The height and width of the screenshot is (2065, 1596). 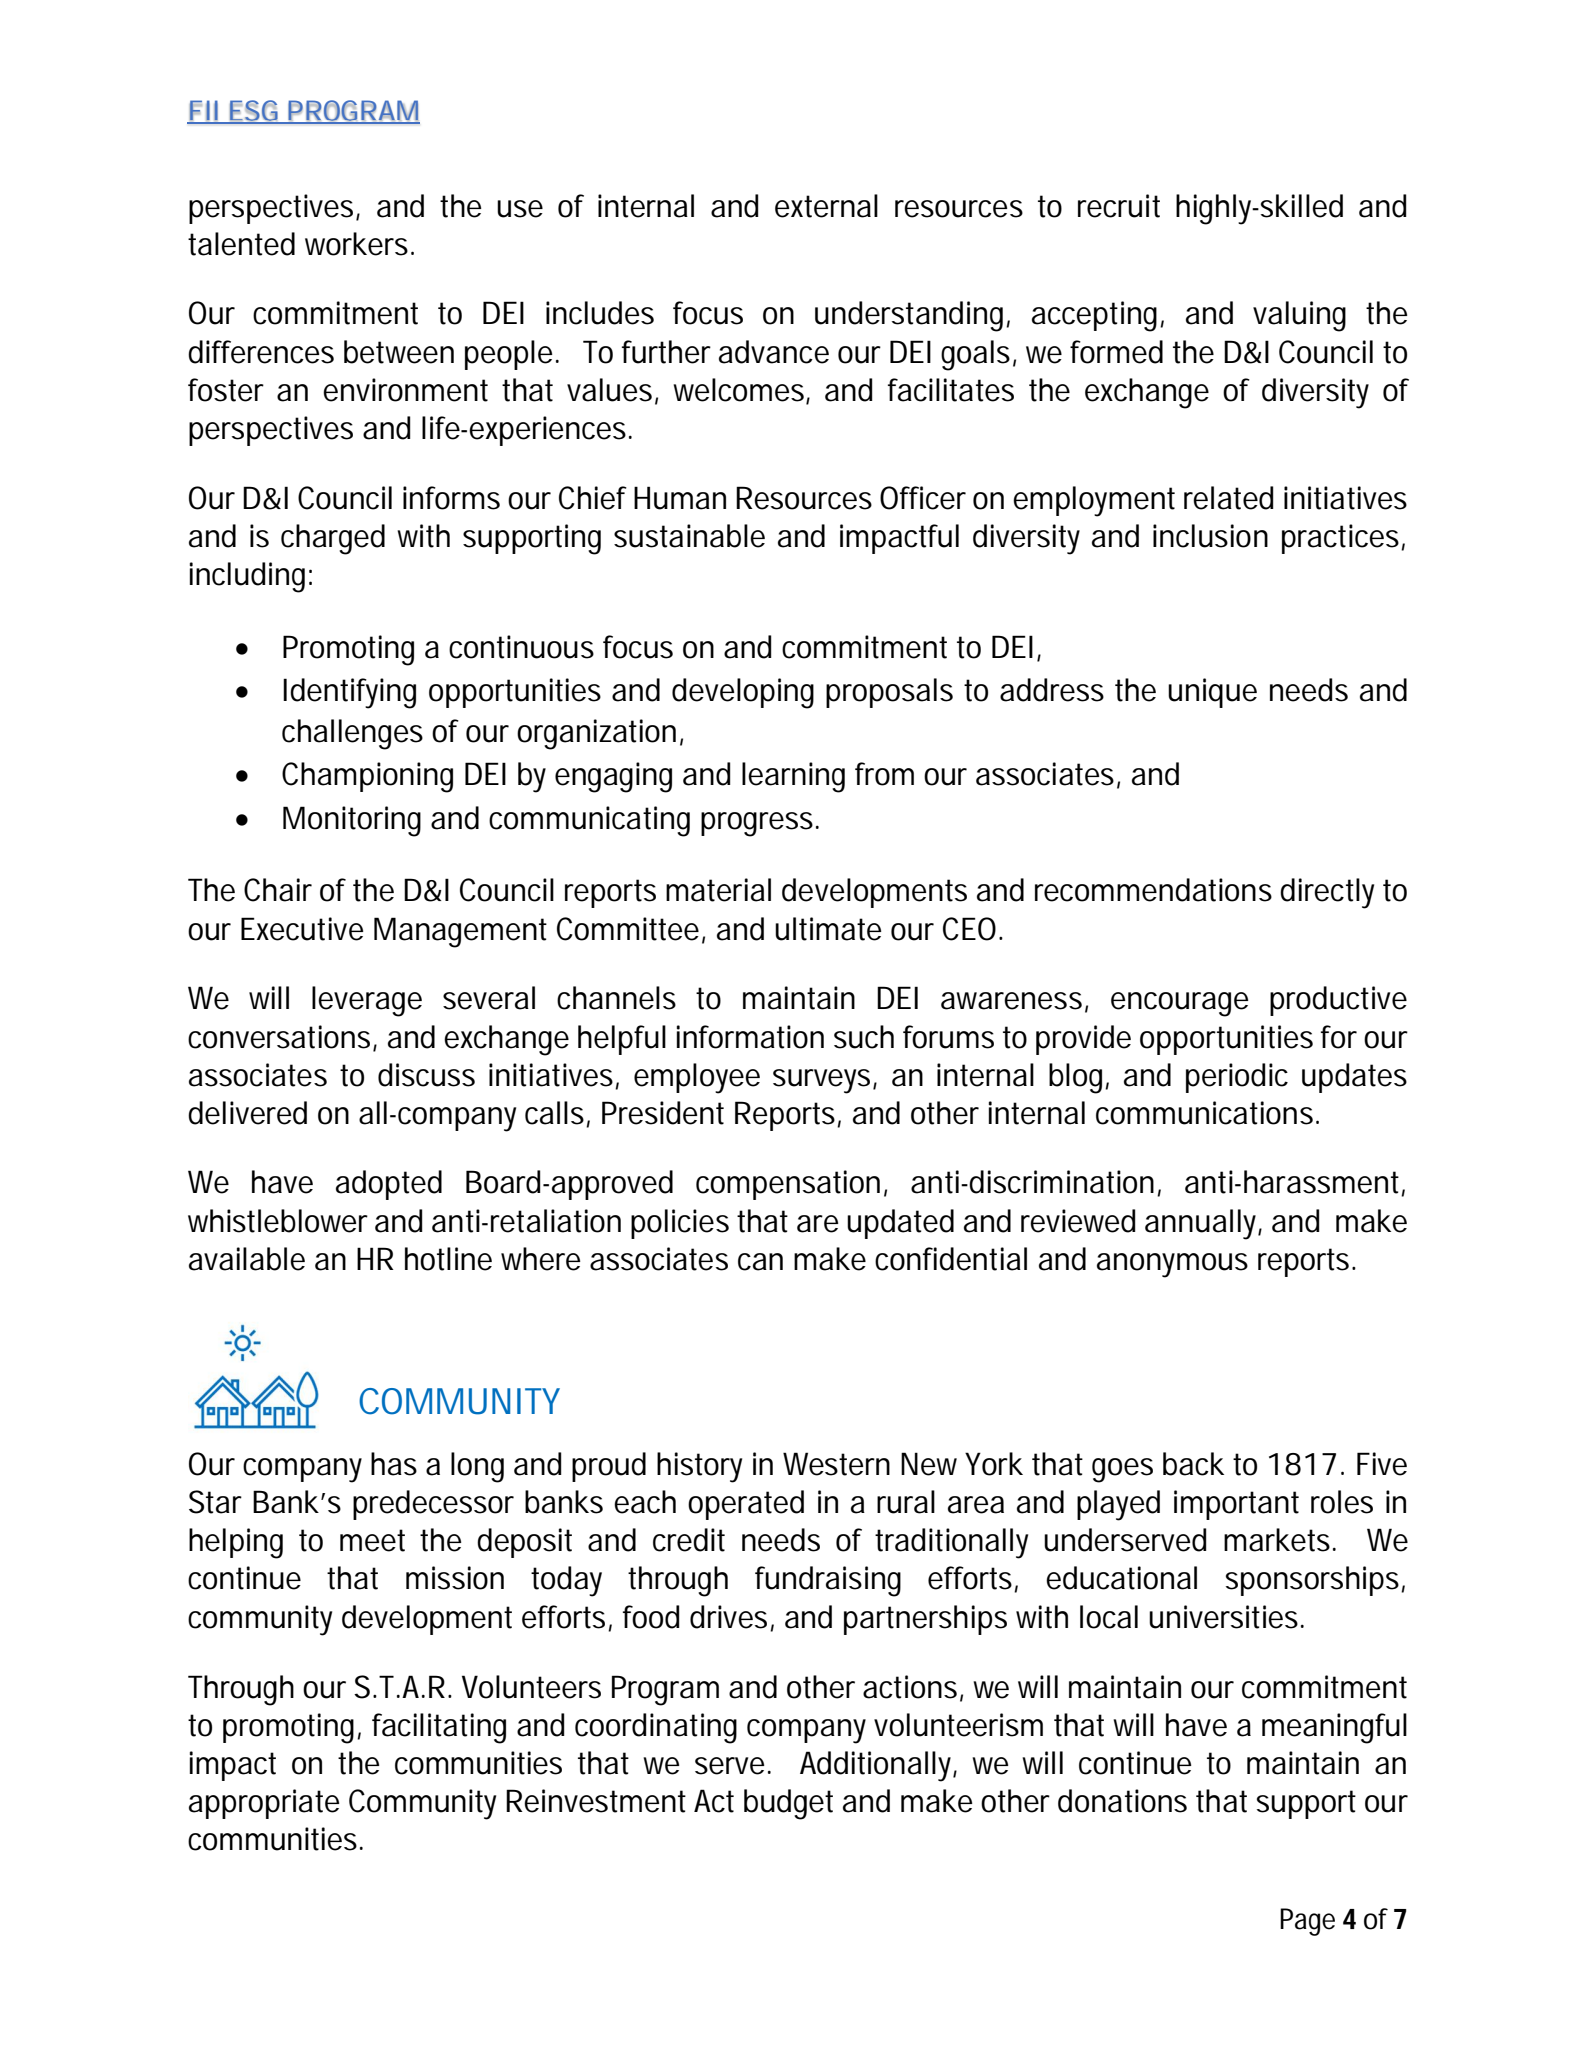 What do you see at coordinates (1193, 1464) in the screenshot?
I see `back` at bounding box center [1193, 1464].
